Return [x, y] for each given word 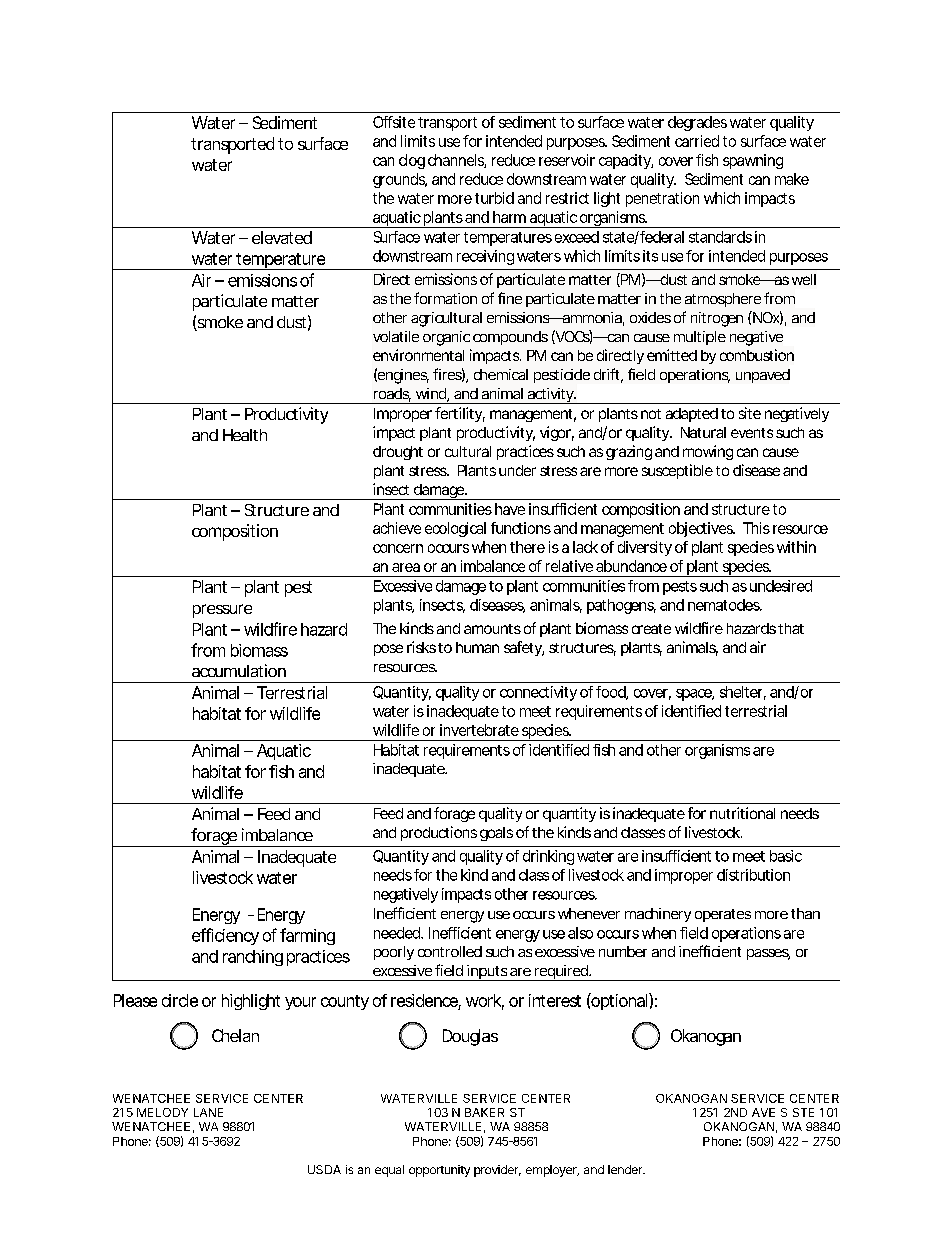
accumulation [239, 670]
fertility [460, 414]
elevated [282, 237]
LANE [208, 1112]
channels [457, 161]
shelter [743, 693]
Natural [703, 432]
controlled [450, 951]
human [477, 647]
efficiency [225, 936]
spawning [753, 161]
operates [723, 915]
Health [245, 435]
